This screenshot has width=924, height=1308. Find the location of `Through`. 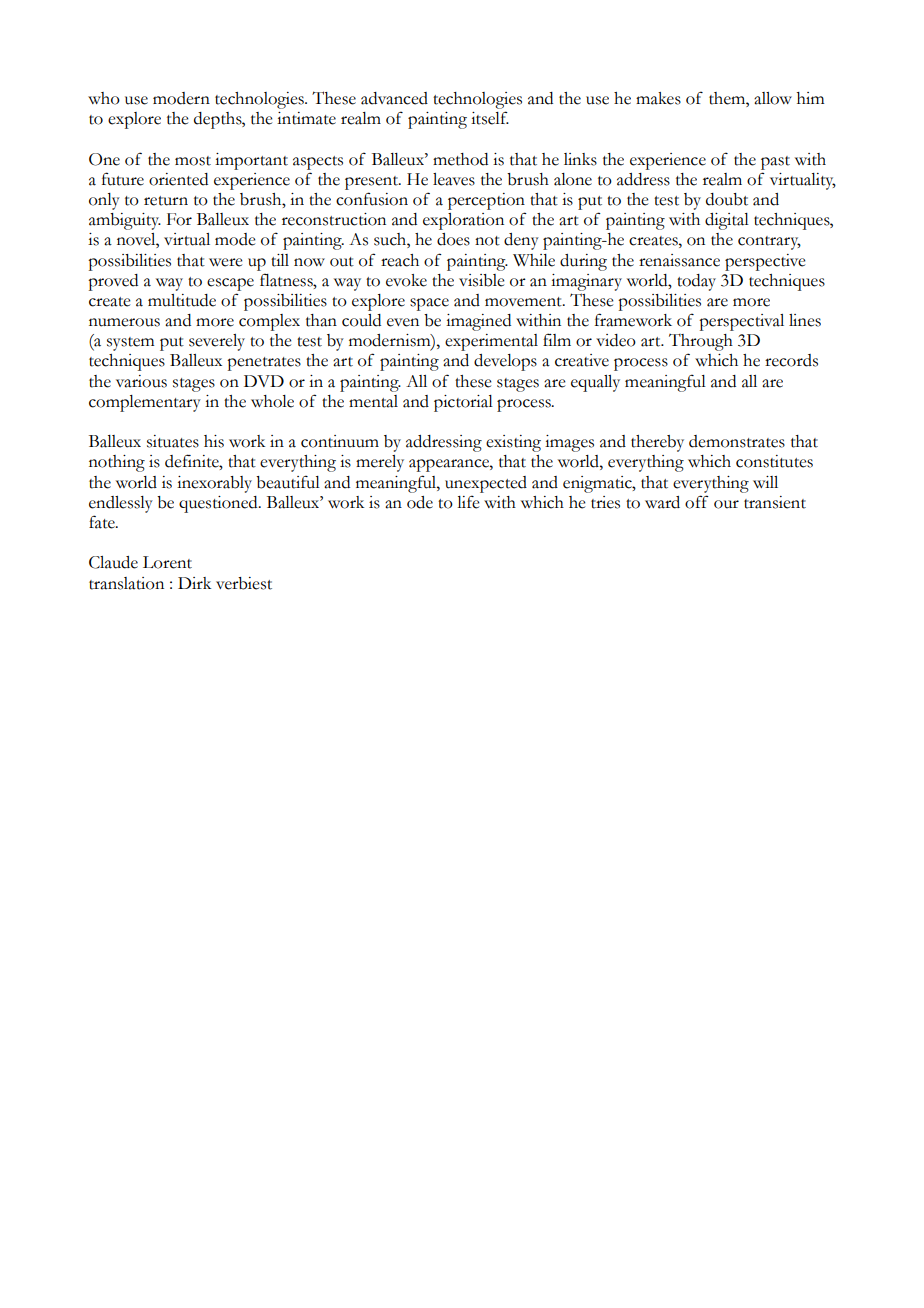

Through is located at coordinates (701, 344).
